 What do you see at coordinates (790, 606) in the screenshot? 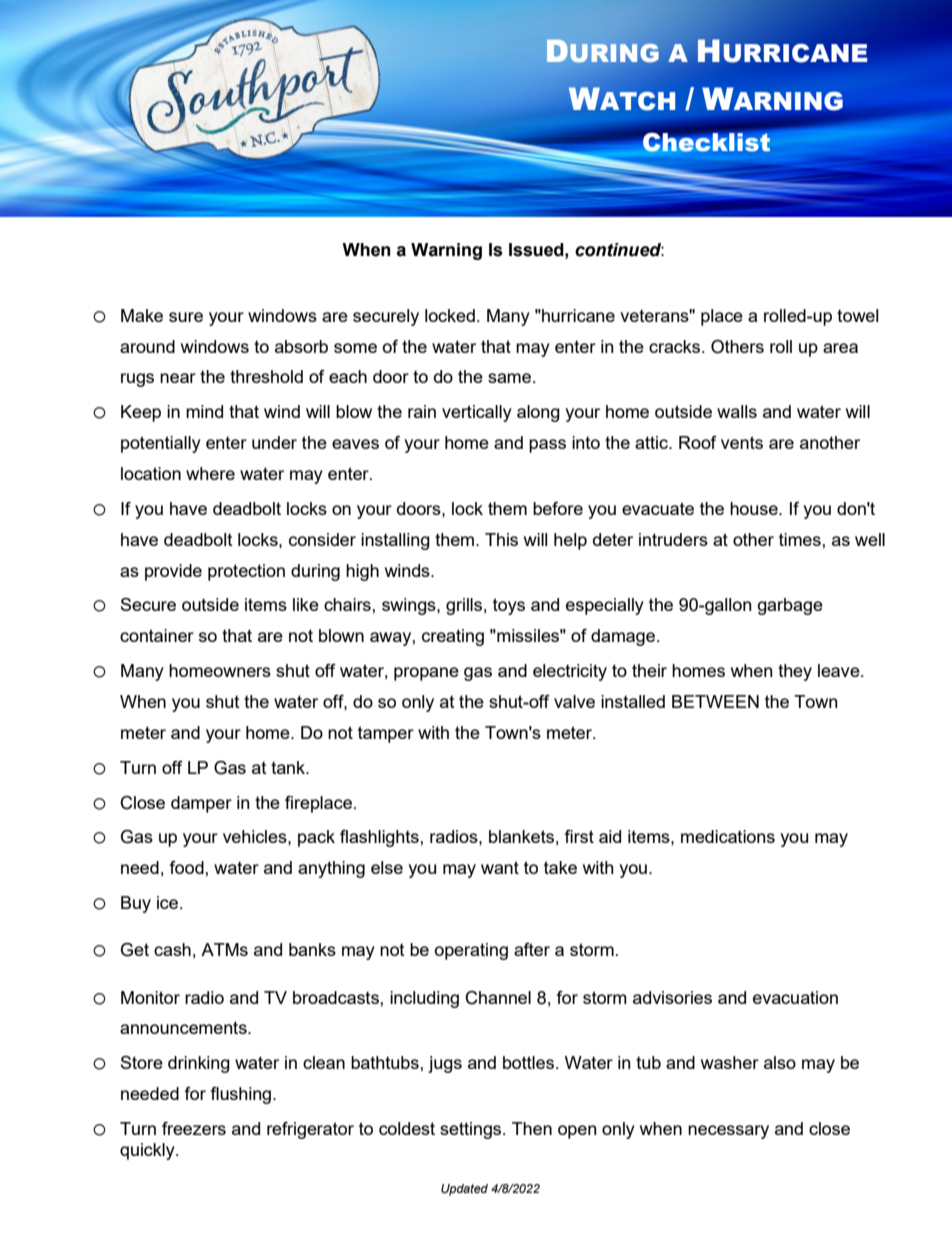
I see `garbage` at bounding box center [790, 606].
